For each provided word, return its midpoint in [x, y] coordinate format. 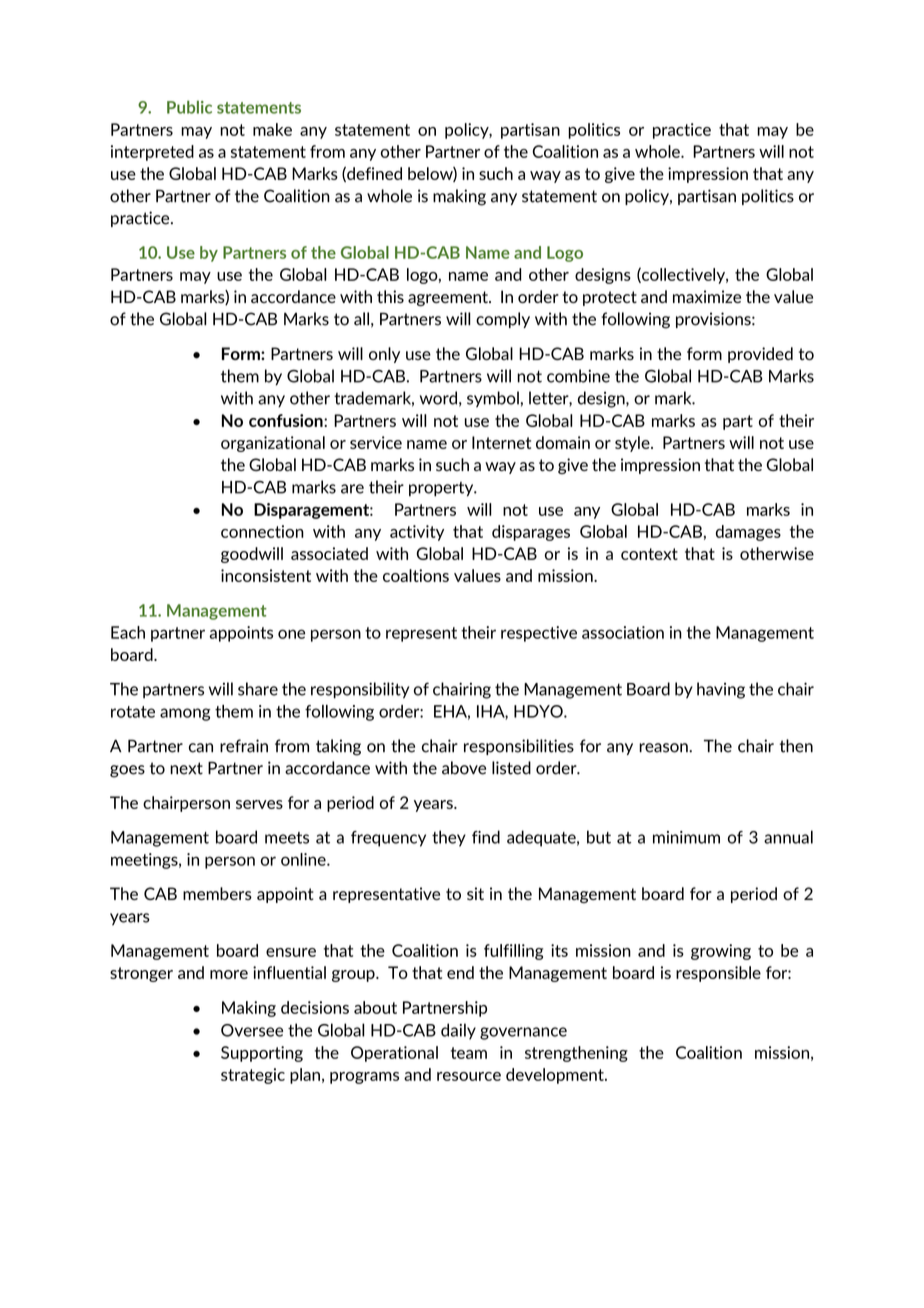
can [201, 748]
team [469, 1053]
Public [189, 107]
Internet [501, 442]
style [633, 444]
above [464, 768]
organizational [273, 444]
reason [664, 748]
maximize [707, 296]
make [272, 129]
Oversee [252, 1030]
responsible [718, 974]
